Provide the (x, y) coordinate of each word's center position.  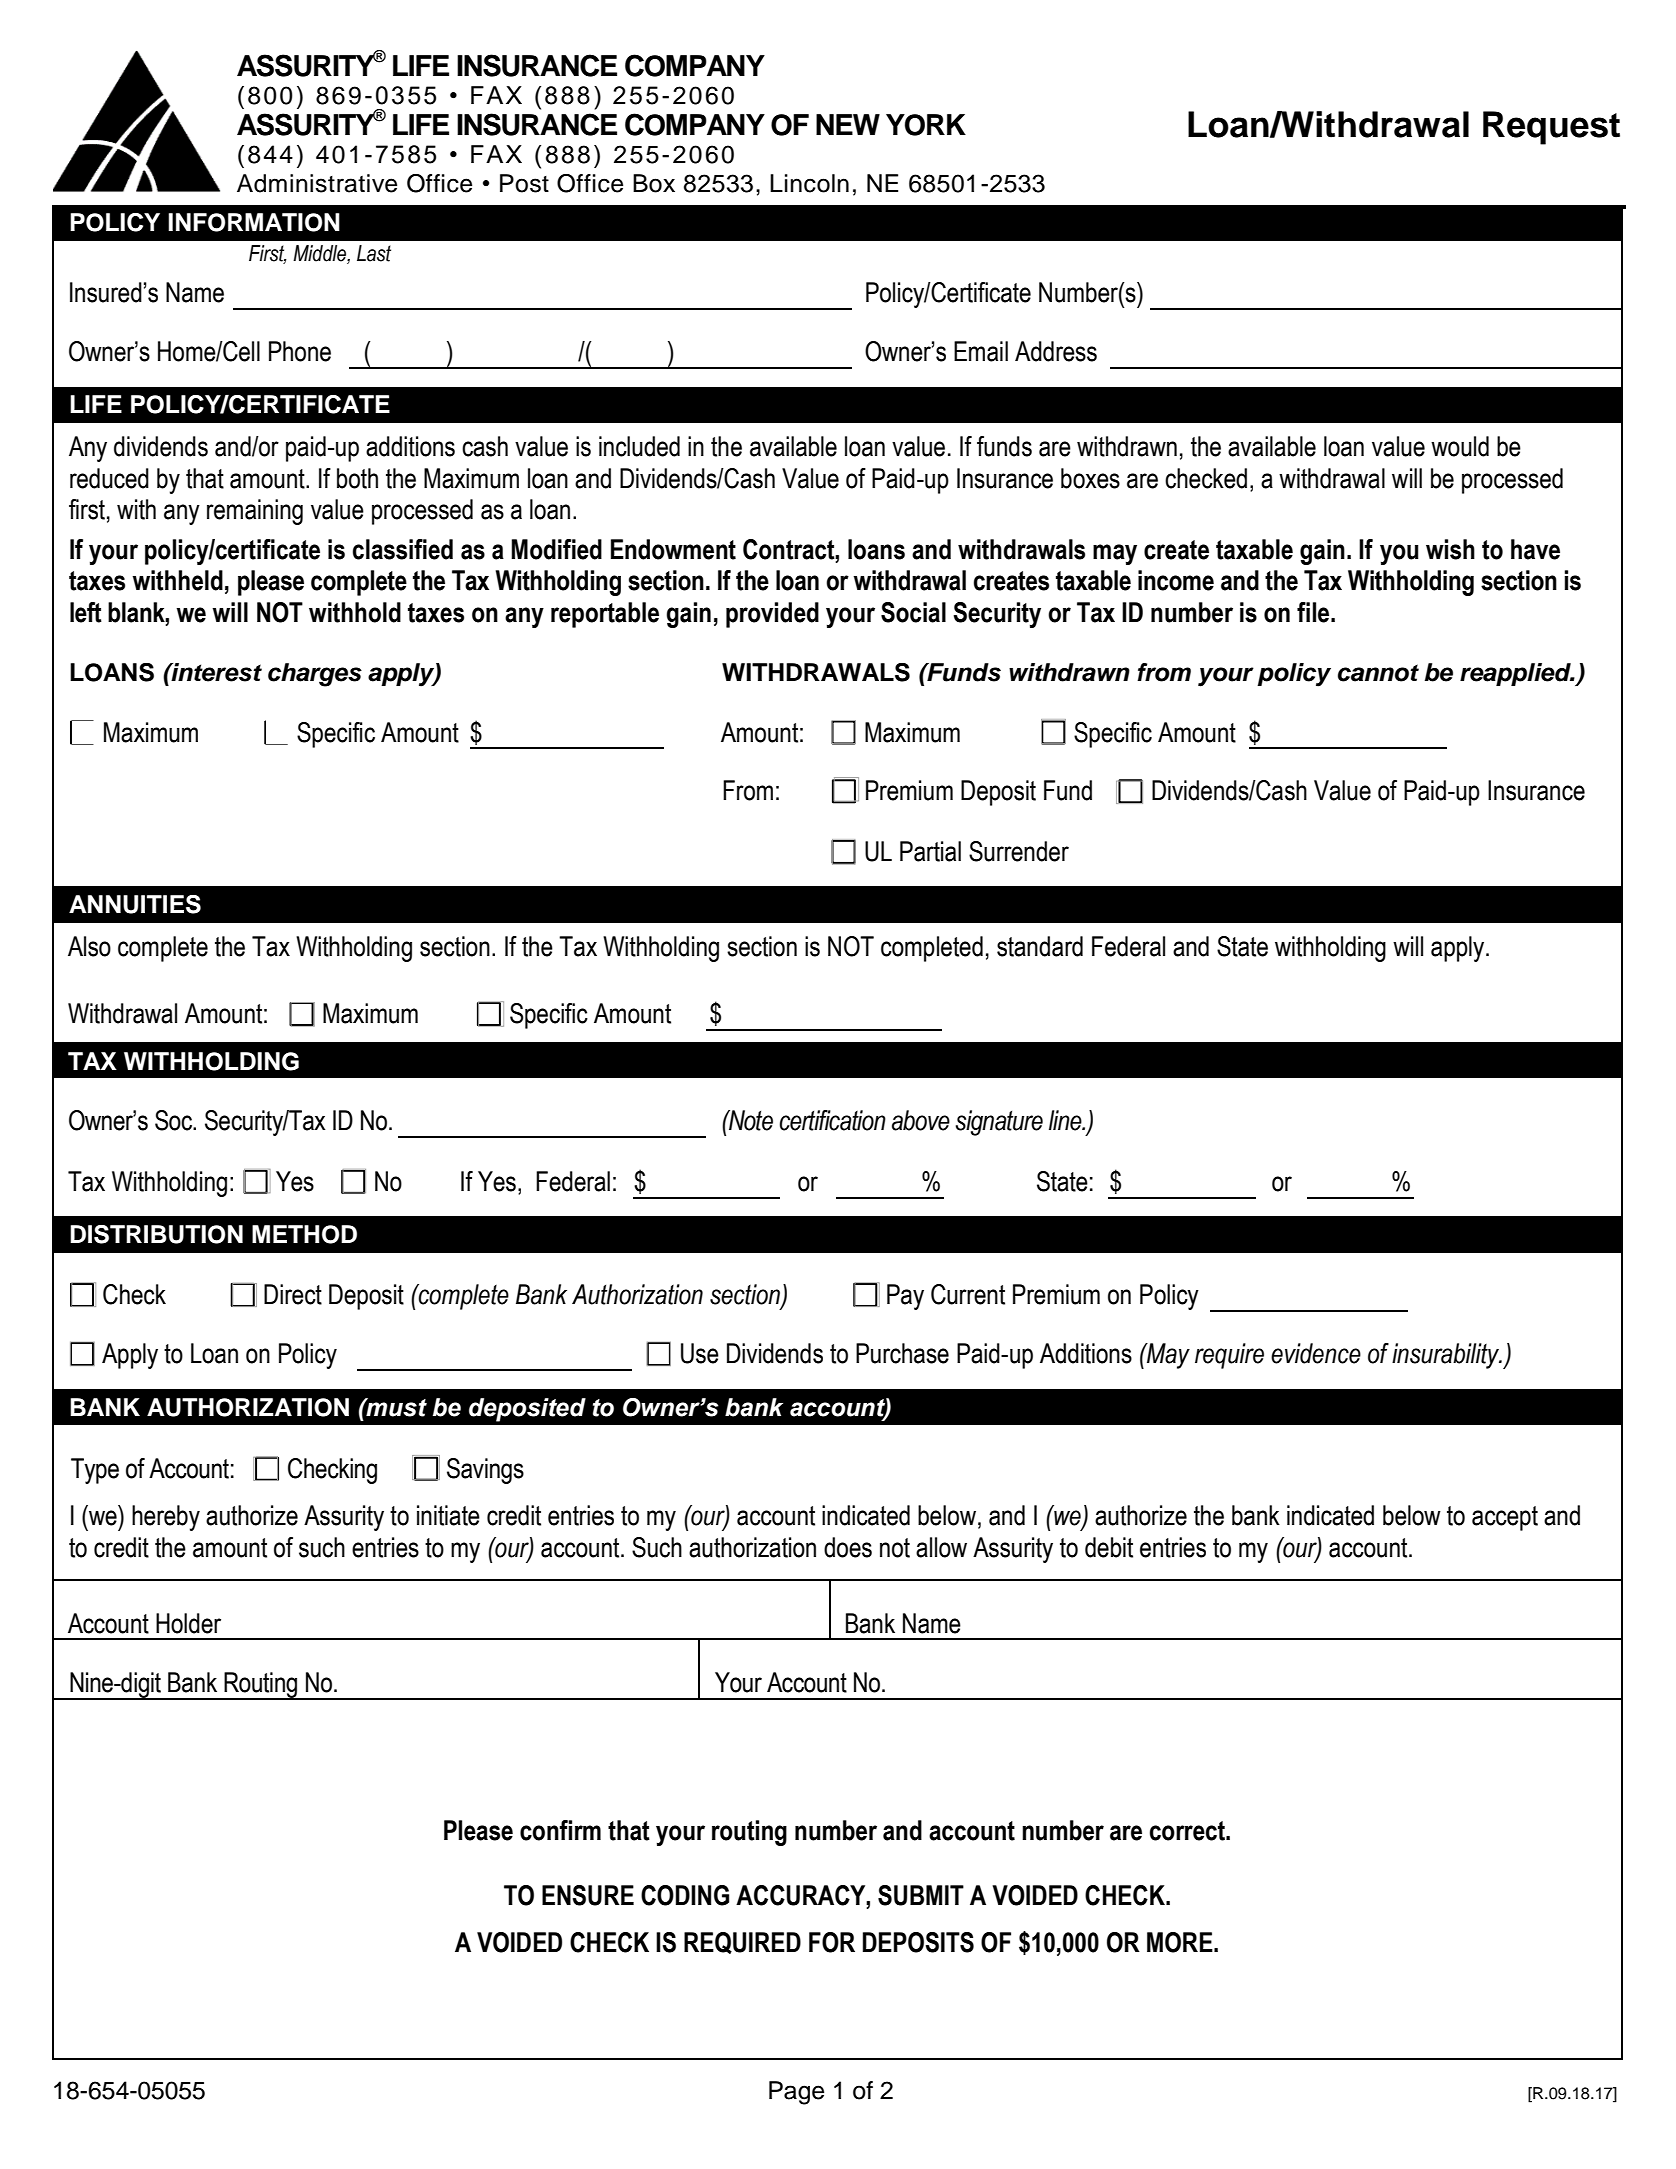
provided (772, 615)
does (848, 1547)
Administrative (317, 183)
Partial (930, 851)
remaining (255, 512)
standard (1040, 946)
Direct (293, 1294)
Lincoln (809, 183)
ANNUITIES (135, 904)
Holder (188, 1623)
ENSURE (588, 1895)
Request (1551, 128)
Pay (905, 1297)
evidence (1316, 1353)
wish (1450, 549)
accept (1505, 1518)
